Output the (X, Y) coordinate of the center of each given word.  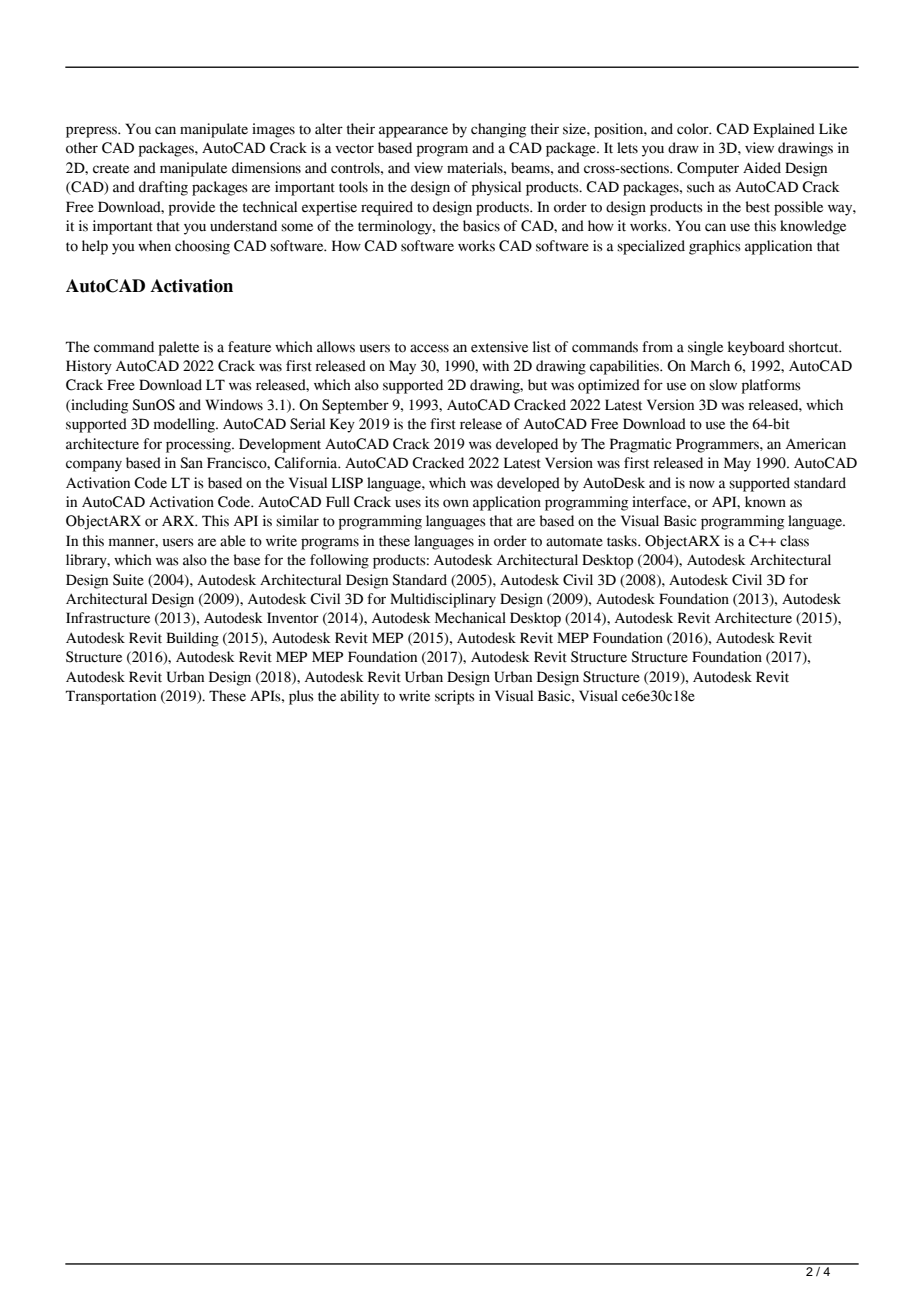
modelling (185, 425)
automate (574, 542)
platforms (771, 386)
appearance (413, 132)
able (233, 541)
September (355, 406)
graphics (715, 247)
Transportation (111, 697)
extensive (499, 347)
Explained (784, 130)
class (794, 541)
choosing (202, 247)
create (111, 169)
